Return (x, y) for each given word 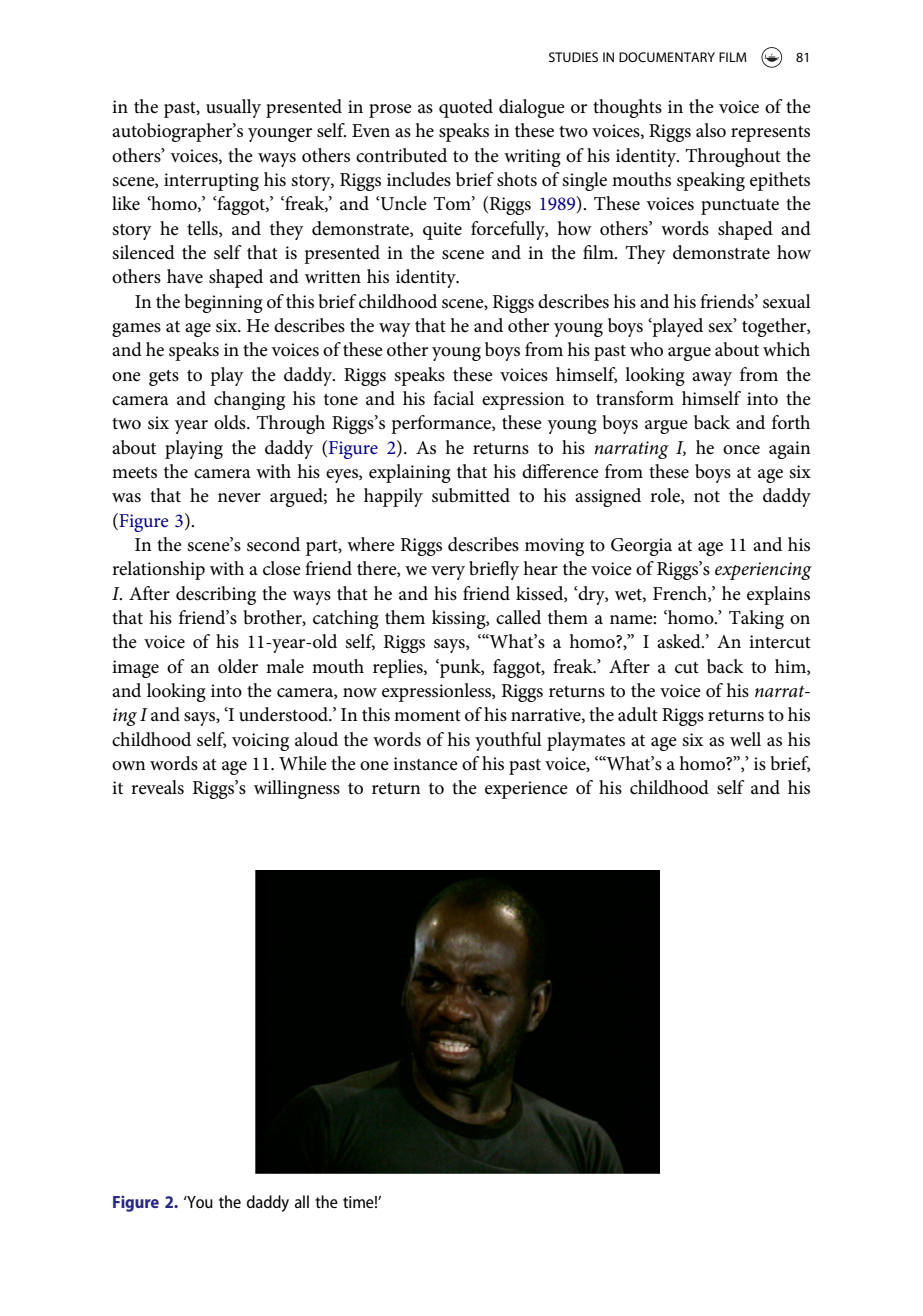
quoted (466, 108)
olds (231, 422)
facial (453, 398)
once (741, 450)
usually (233, 108)
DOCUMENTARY (667, 57)
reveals (157, 787)
